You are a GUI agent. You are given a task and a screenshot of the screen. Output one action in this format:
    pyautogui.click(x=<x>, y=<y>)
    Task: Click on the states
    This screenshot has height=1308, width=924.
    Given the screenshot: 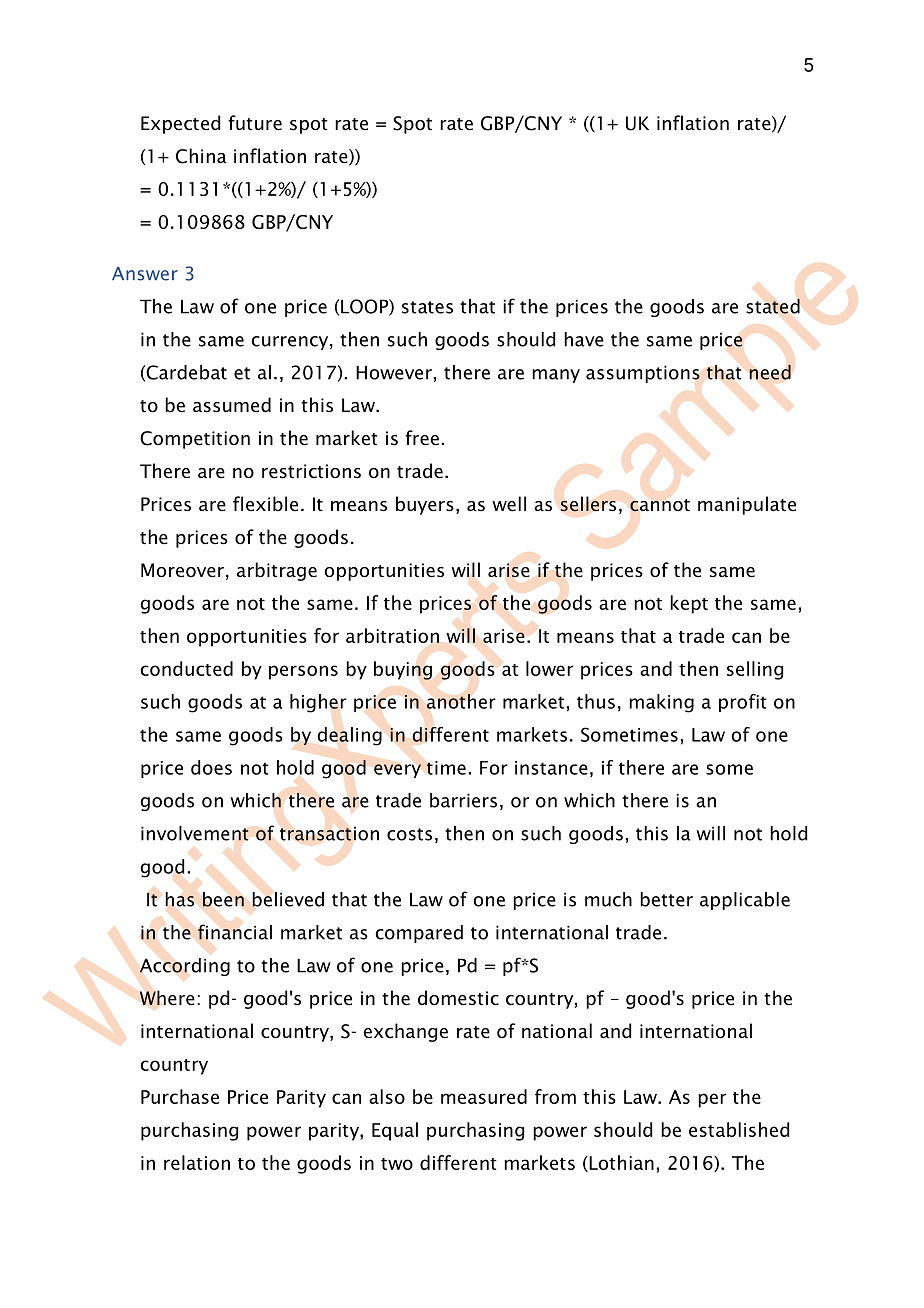 What is the action you would take?
    pyautogui.click(x=427, y=307)
